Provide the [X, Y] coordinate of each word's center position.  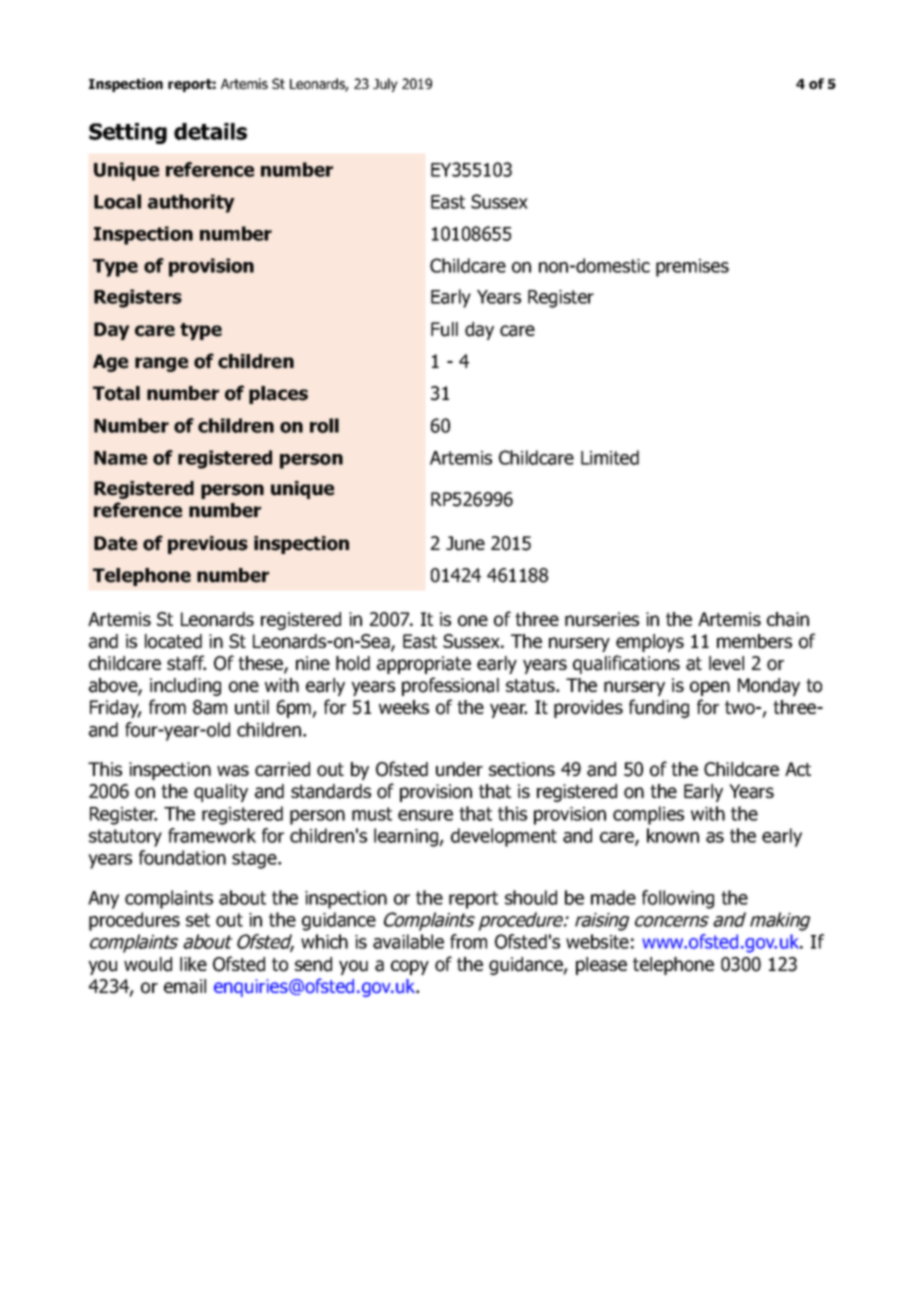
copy [410, 967]
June [465, 543]
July [385, 85]
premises [692, 268]
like [193, 964]
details [210, 131]
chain [788, 619]
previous [208, 545]
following [678, 899]
